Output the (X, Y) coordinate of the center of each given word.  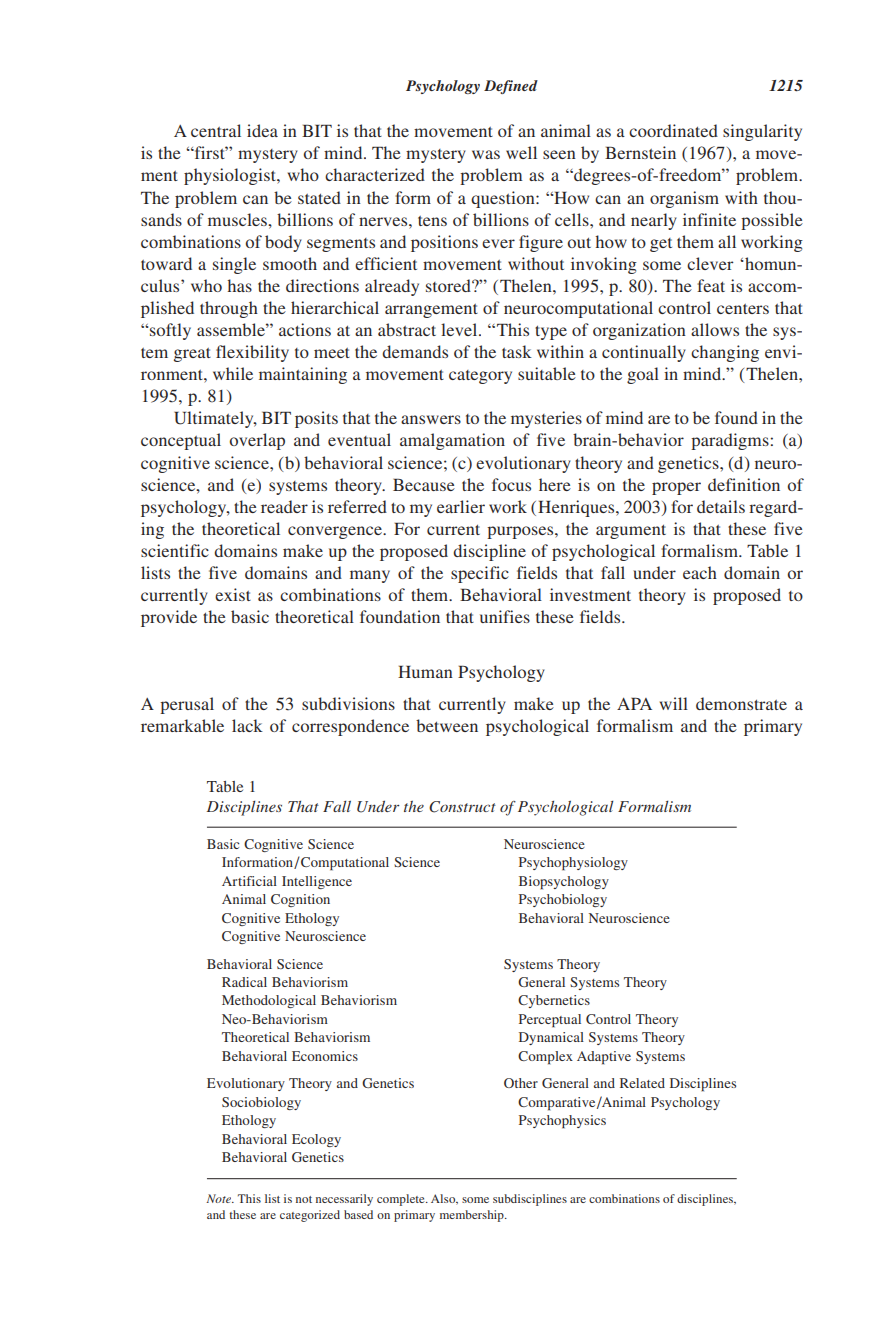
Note (220, 1198)
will (674, 703)
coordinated (673, 130)
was (486, 154)
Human (425, 671)
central (216, 130)
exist (233, 594)
